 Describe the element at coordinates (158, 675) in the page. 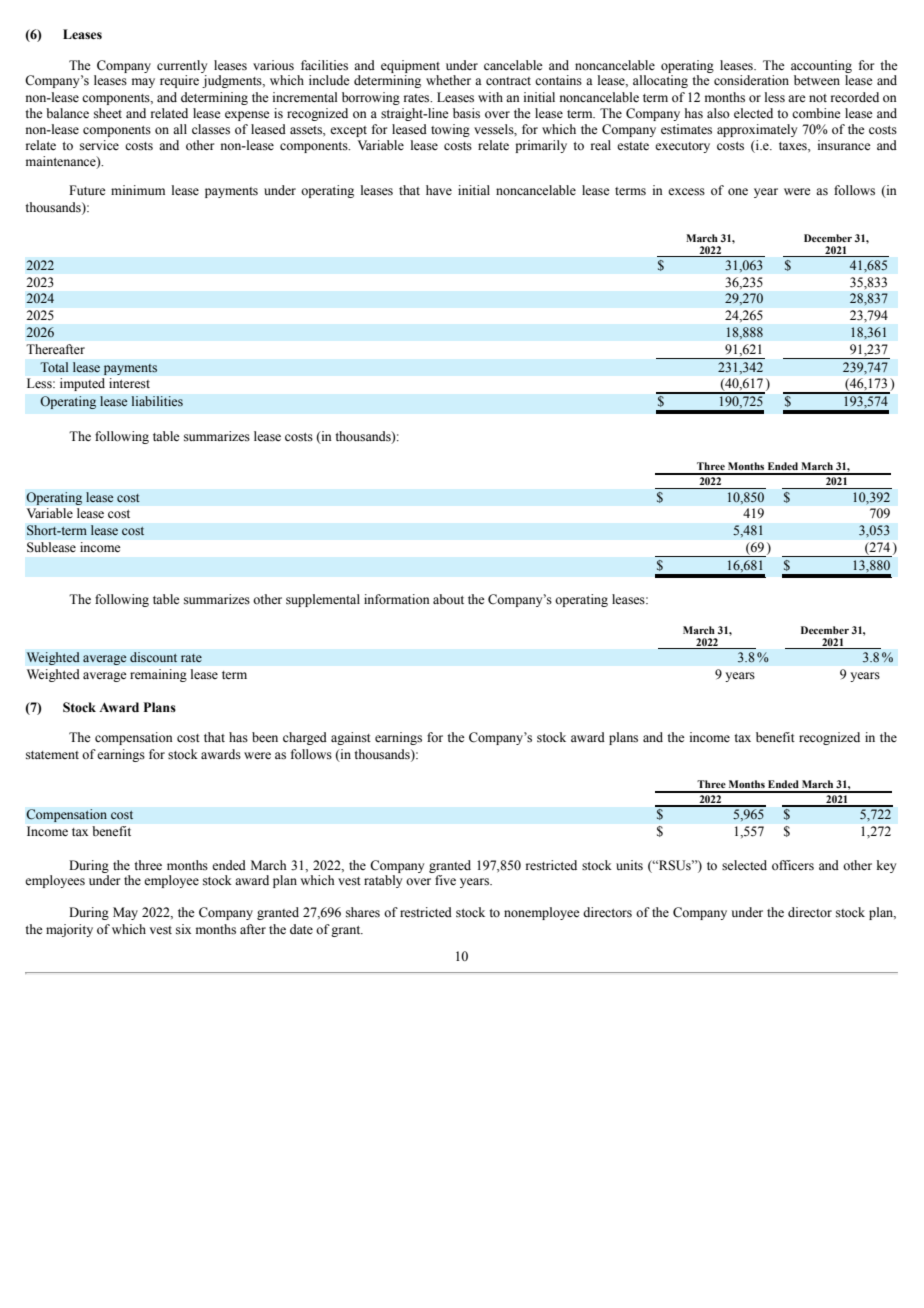

I see `remaining` at that location.
